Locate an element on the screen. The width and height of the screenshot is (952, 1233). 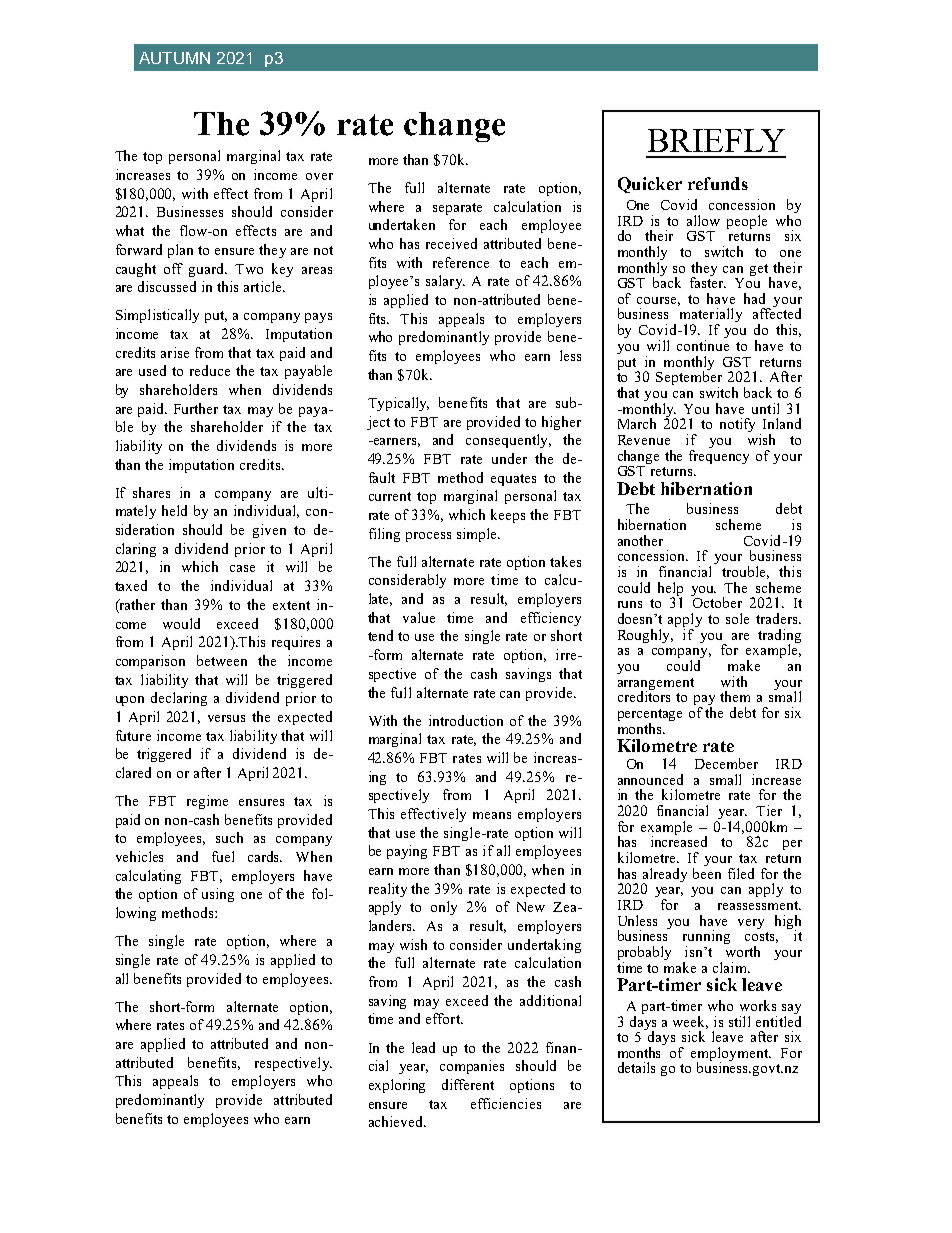
AUTUMN is located at coordinates (174, 58).
